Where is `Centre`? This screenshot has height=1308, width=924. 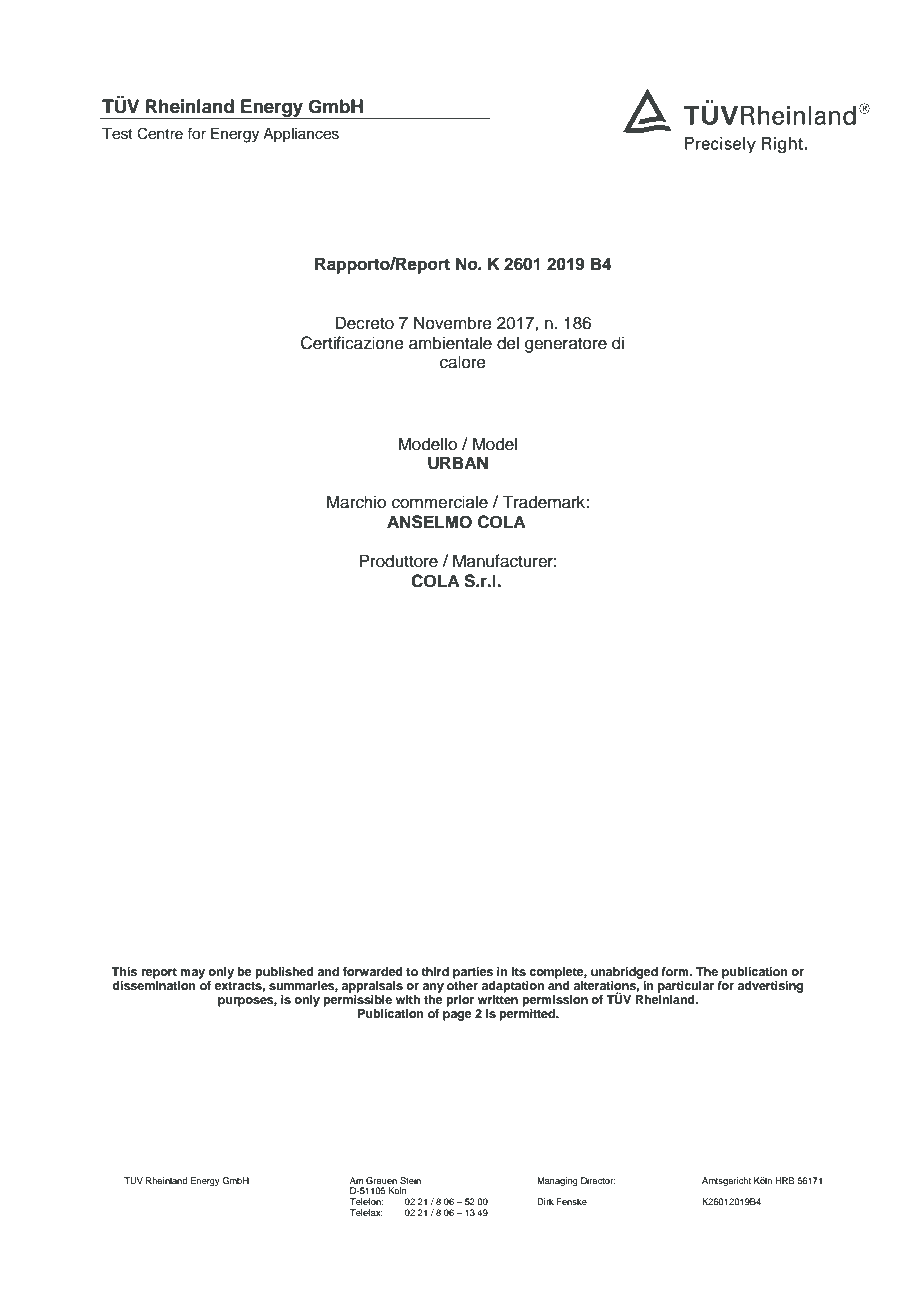 Centre is located at coordinates (160, 133).
